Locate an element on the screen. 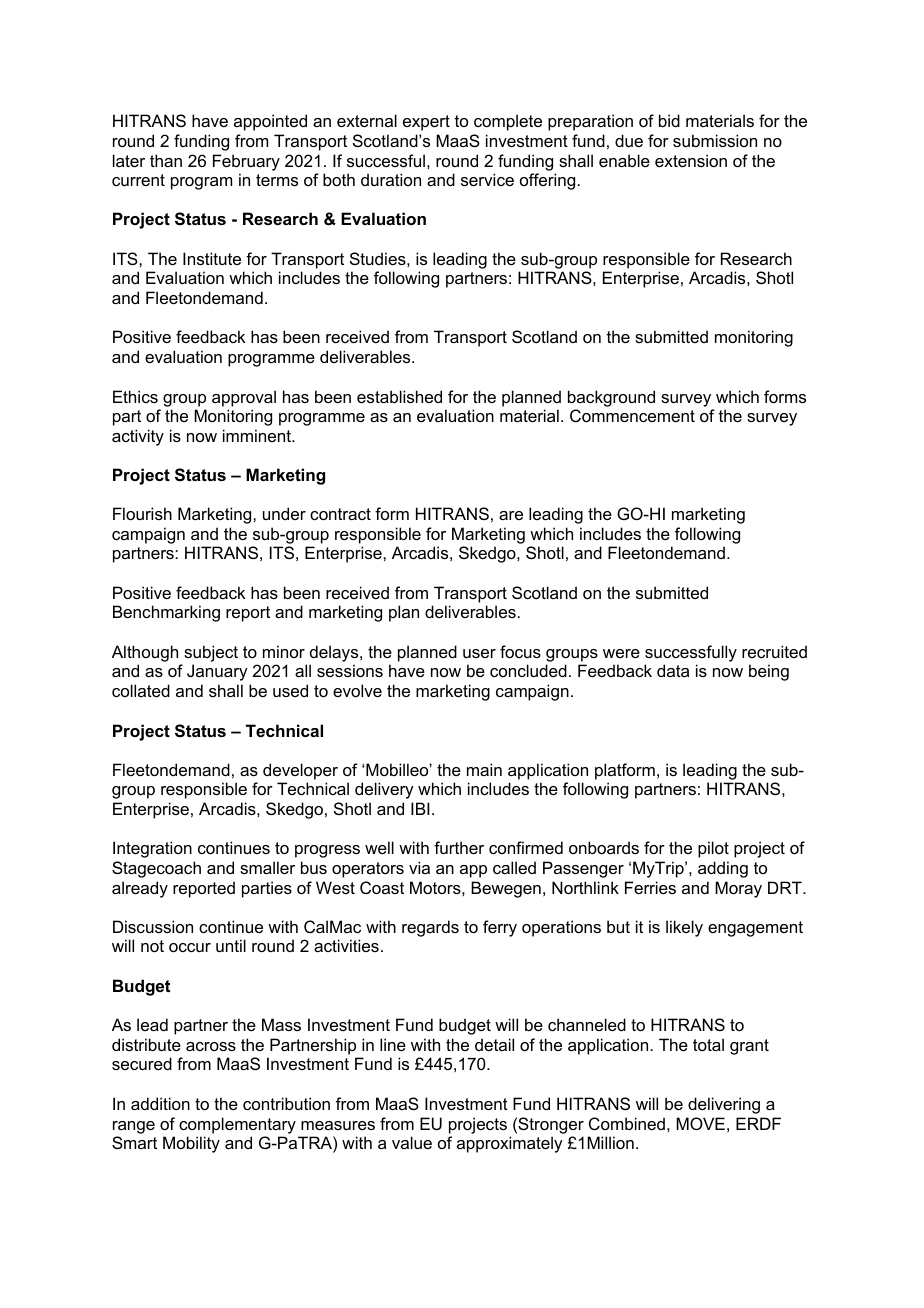 Image resolution: width=924 pixels, height=1308 pixels. complementary is located at coordinates (237, 1125).
